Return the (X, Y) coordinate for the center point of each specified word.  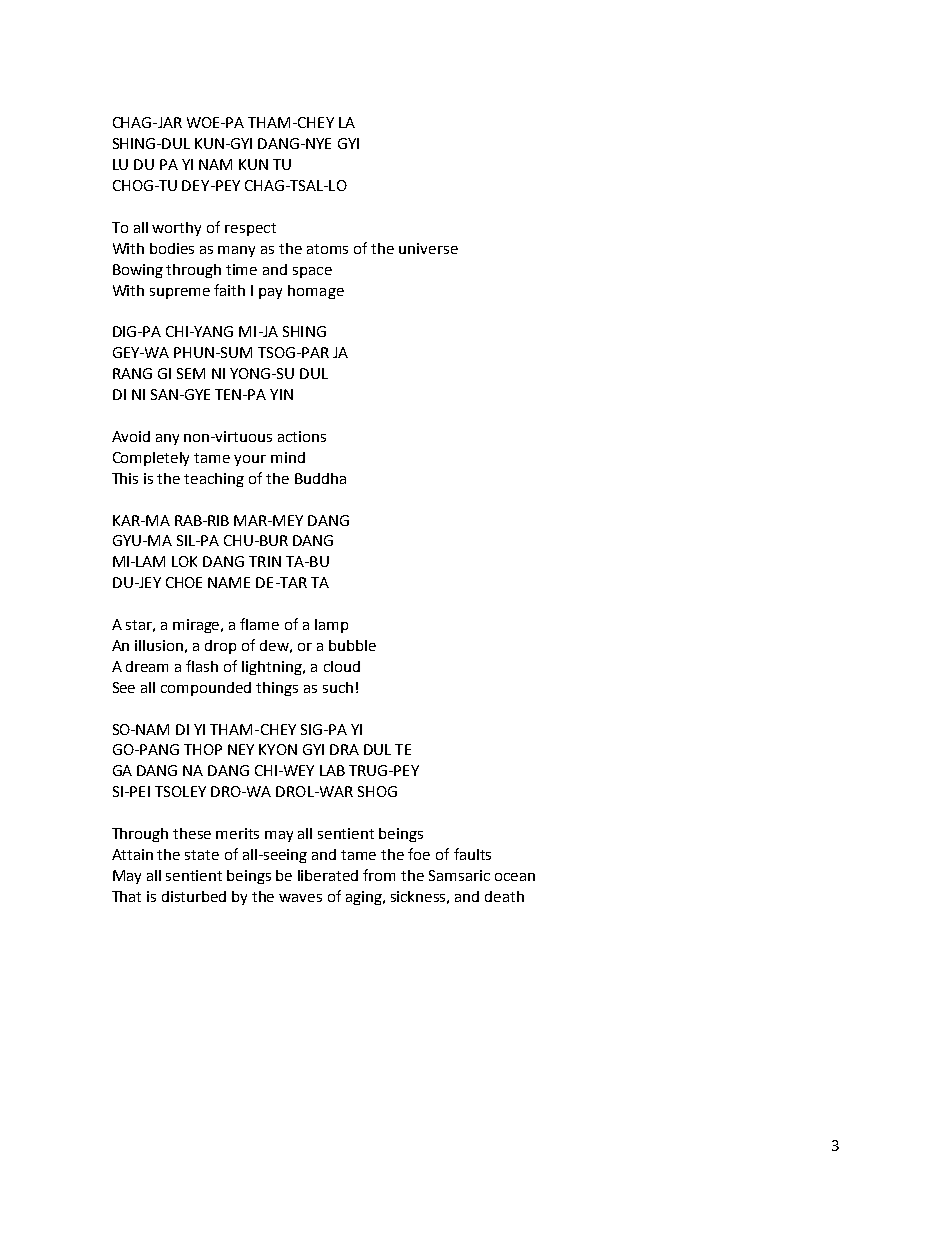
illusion (159, 645)
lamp (331, 626)
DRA (344, 749)
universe (428, 248)
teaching (214, 480)
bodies (172, 248)
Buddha (320, 478)
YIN (281, 394)
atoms (327, 249)
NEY (241, 749)
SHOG (377, 791)
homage (316, 292)
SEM (191, 373)
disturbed (194, 896)
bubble (352, 645)
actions (302, 436)
